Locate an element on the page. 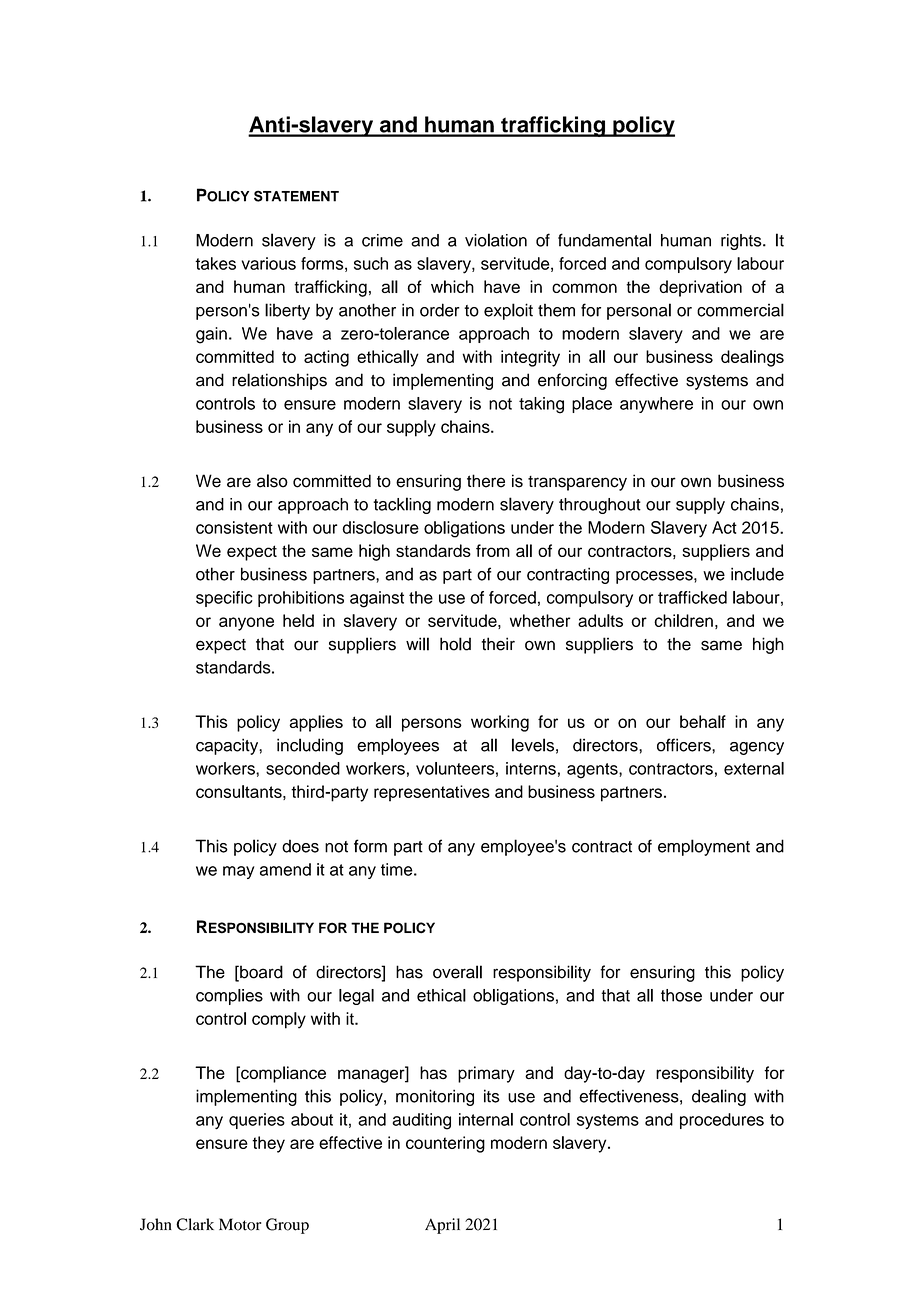 The image size is (924, 1308). working is located at coordinates (500, 723).
